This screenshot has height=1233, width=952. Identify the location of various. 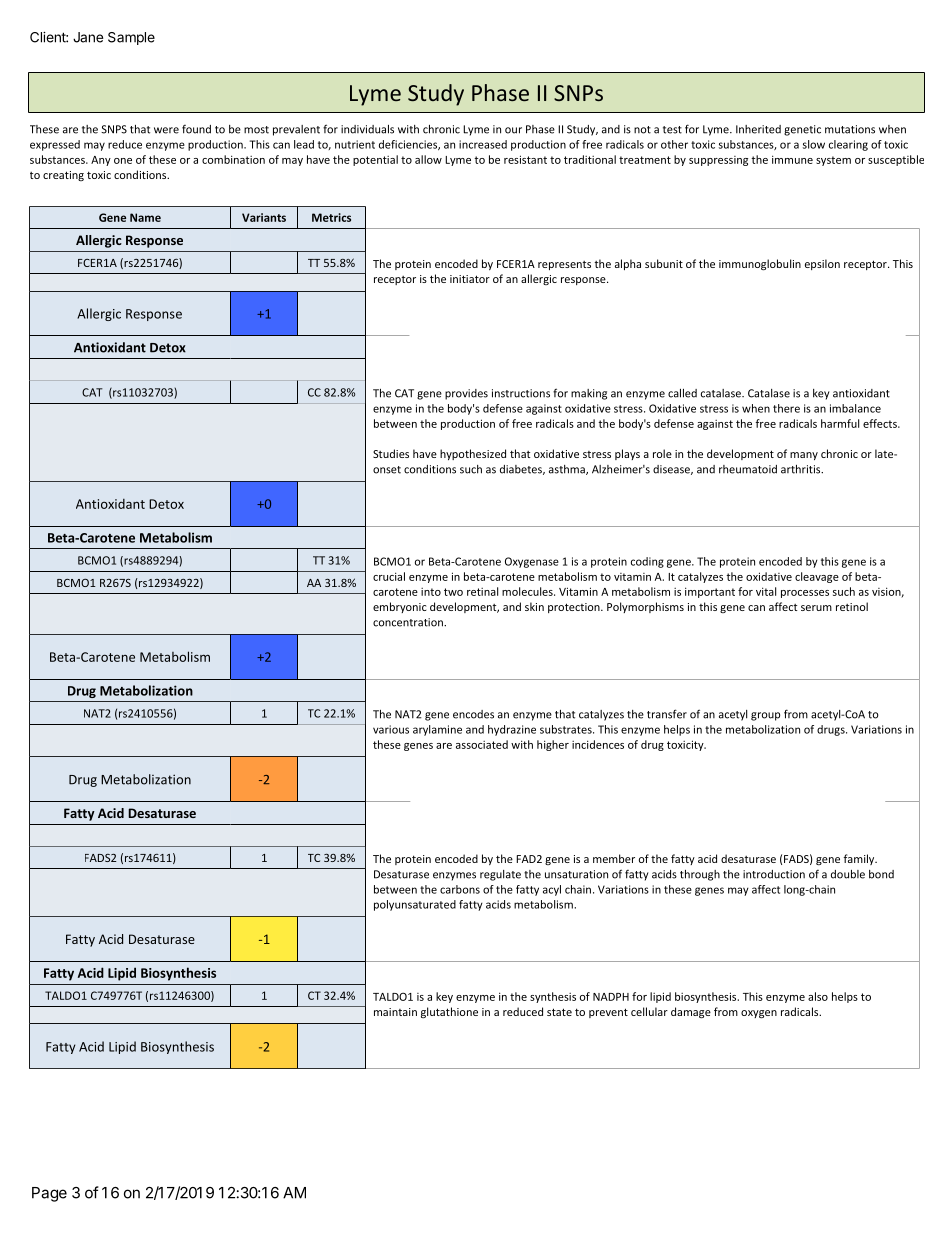
(391, 729).
